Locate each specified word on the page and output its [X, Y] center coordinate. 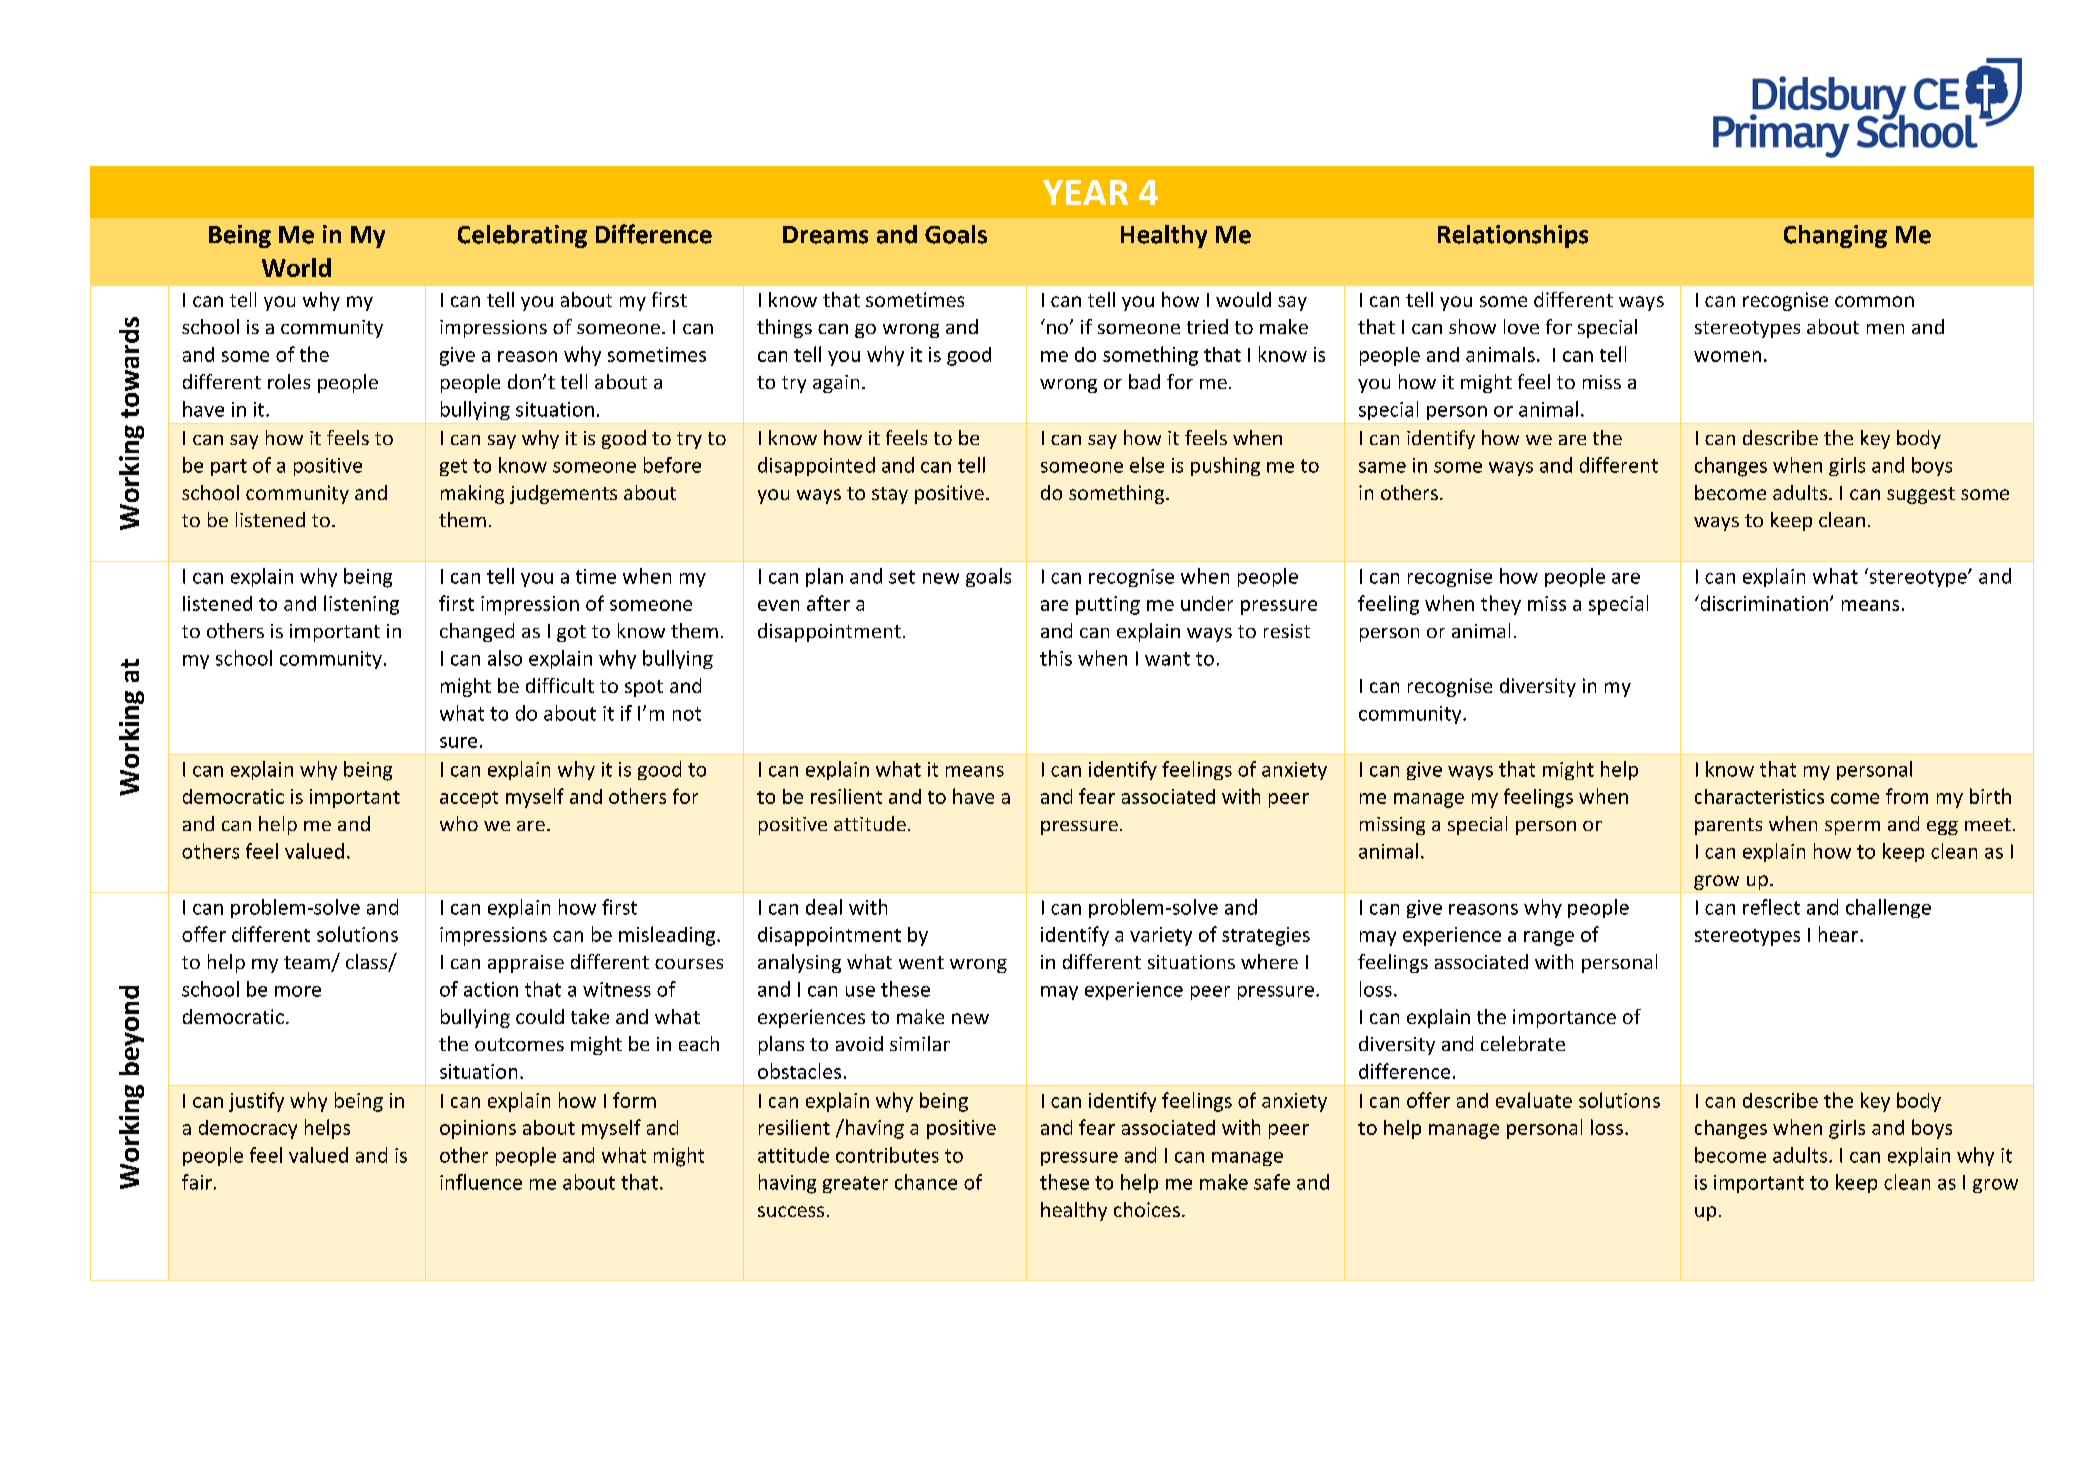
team [308, 964]
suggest [1921, 495]
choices [1147, 1209]
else [1147, 465]
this [1056, 658]
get [453, 467]
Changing [1835, 236]
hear [1840, 934]
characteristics [1759, 796]
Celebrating [522, 236]
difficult [560, 685]
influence [481, 1182]
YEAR [1085, 192]
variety [1161, 936]
